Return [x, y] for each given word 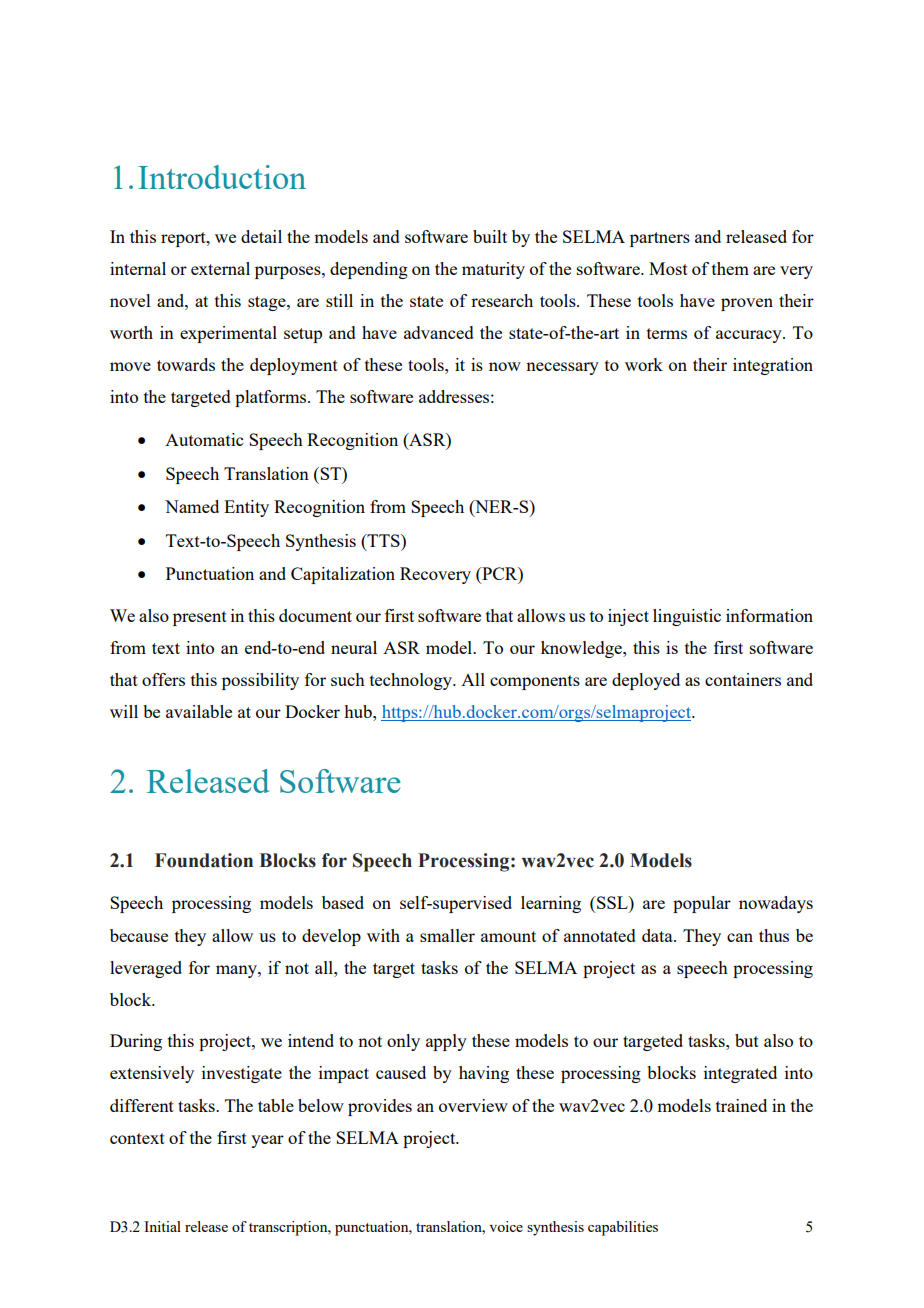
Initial [162, 1226]
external [220, 268]
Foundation [204, 860]
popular [702, 904]
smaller [447, 935]
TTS [383, 540]
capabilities [623, 1228]
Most [668, 268]
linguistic [687, 617]
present [200, 618]
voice [506, 1226]
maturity [493, 270]
